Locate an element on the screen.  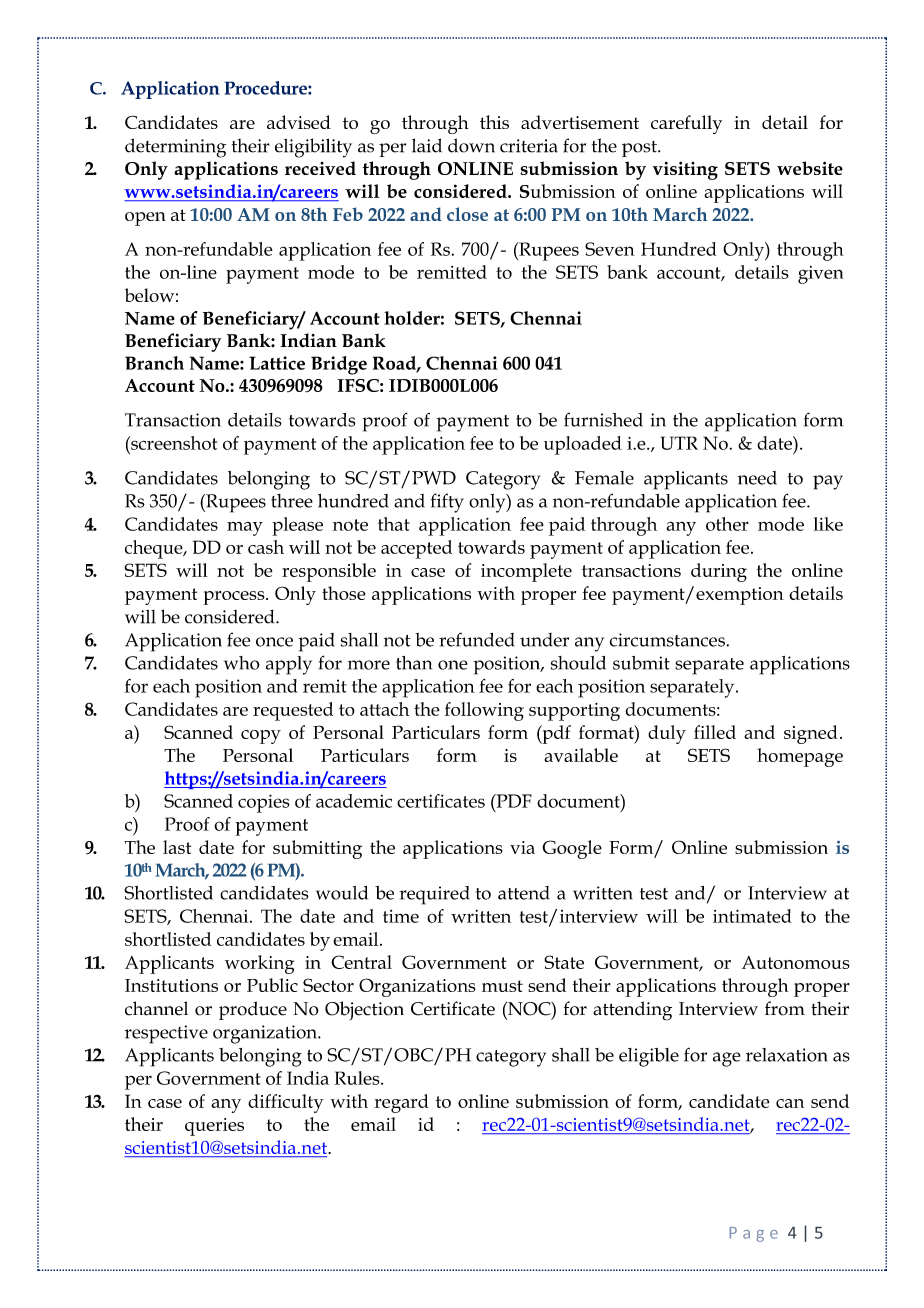
down is located at coordinates (471, 145).
